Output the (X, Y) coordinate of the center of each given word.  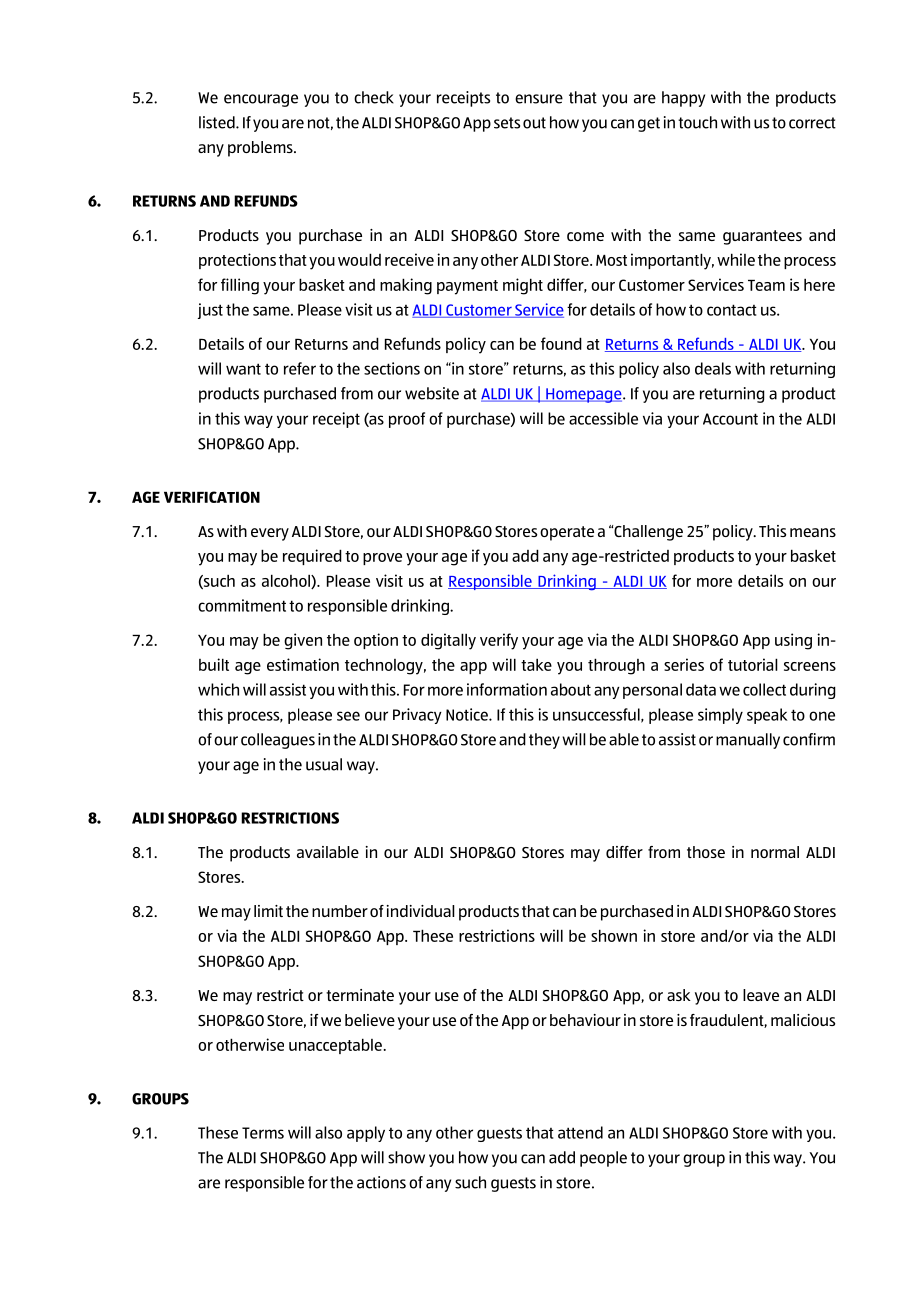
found (561, 343)
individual (421, 911)
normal (775, 852)
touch (697, 122)
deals (713, 368)
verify (499, 641)
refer (300, 368)
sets (507, 123)
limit (268, 911)
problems (261, 149)
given (303, 641)
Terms (263, 1133)
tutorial (753, 664)
